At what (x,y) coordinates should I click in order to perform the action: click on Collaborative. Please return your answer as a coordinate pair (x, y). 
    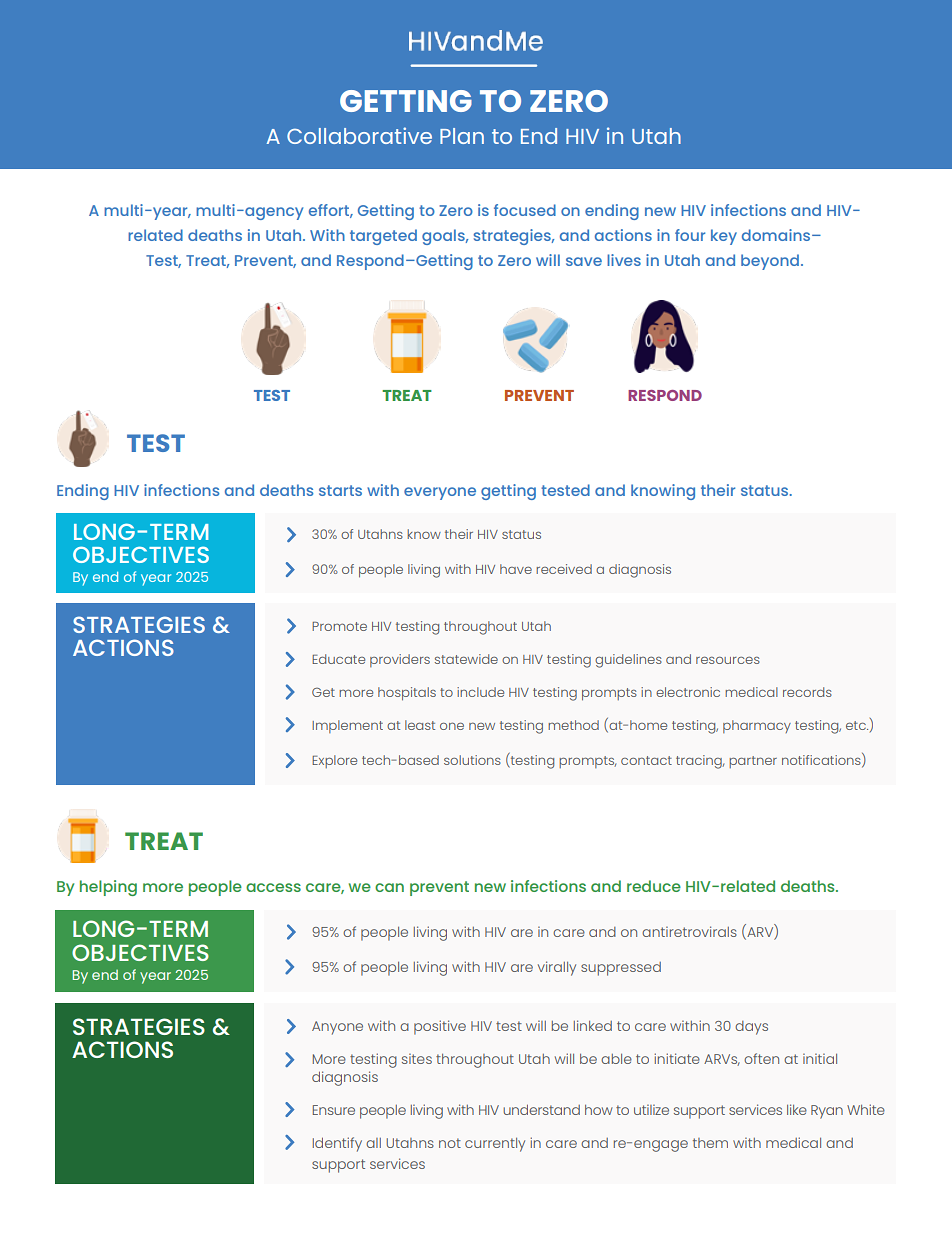
    Looking at the image, I should click on (359, 135).
